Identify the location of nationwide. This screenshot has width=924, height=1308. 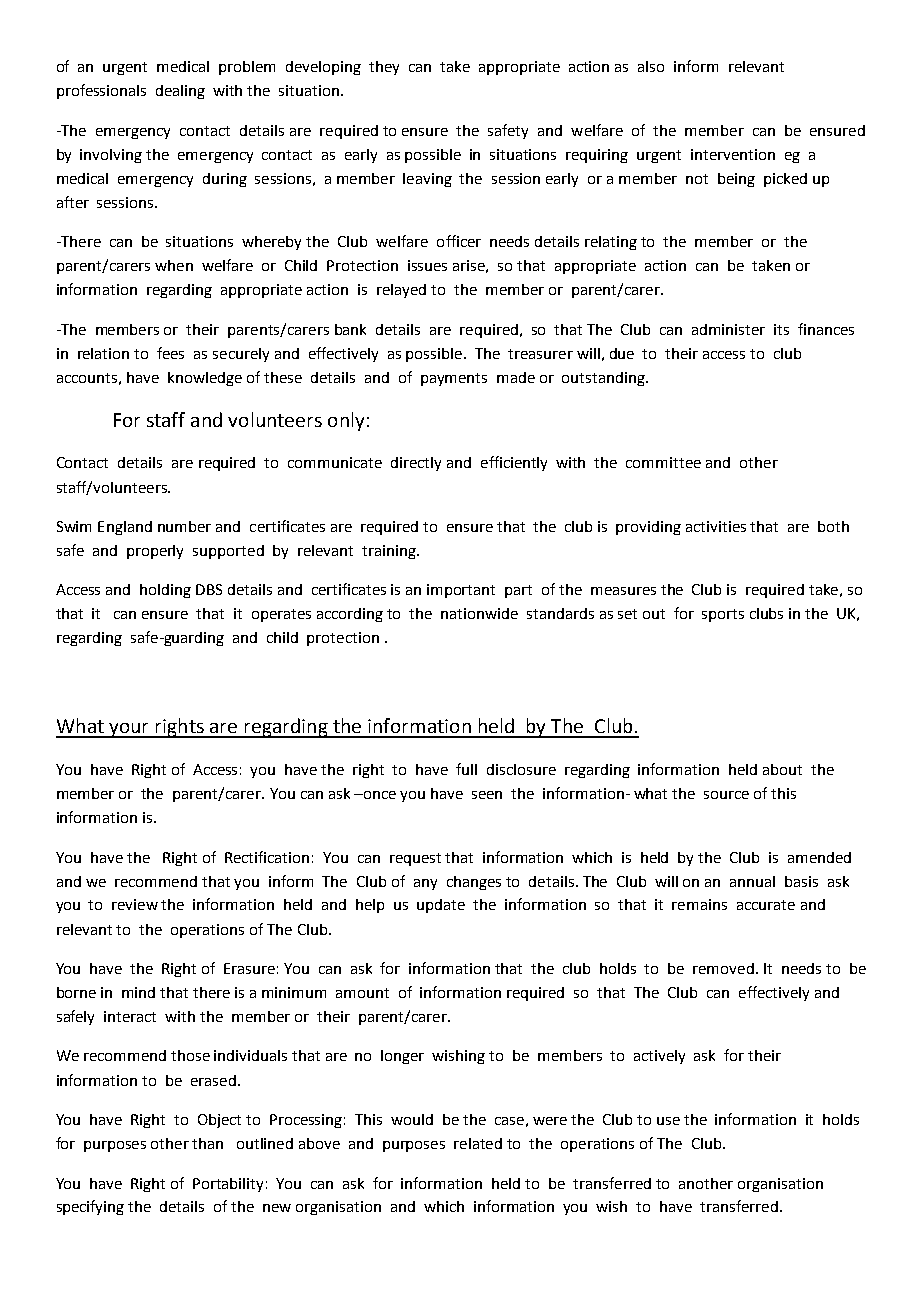
(479, 613).
